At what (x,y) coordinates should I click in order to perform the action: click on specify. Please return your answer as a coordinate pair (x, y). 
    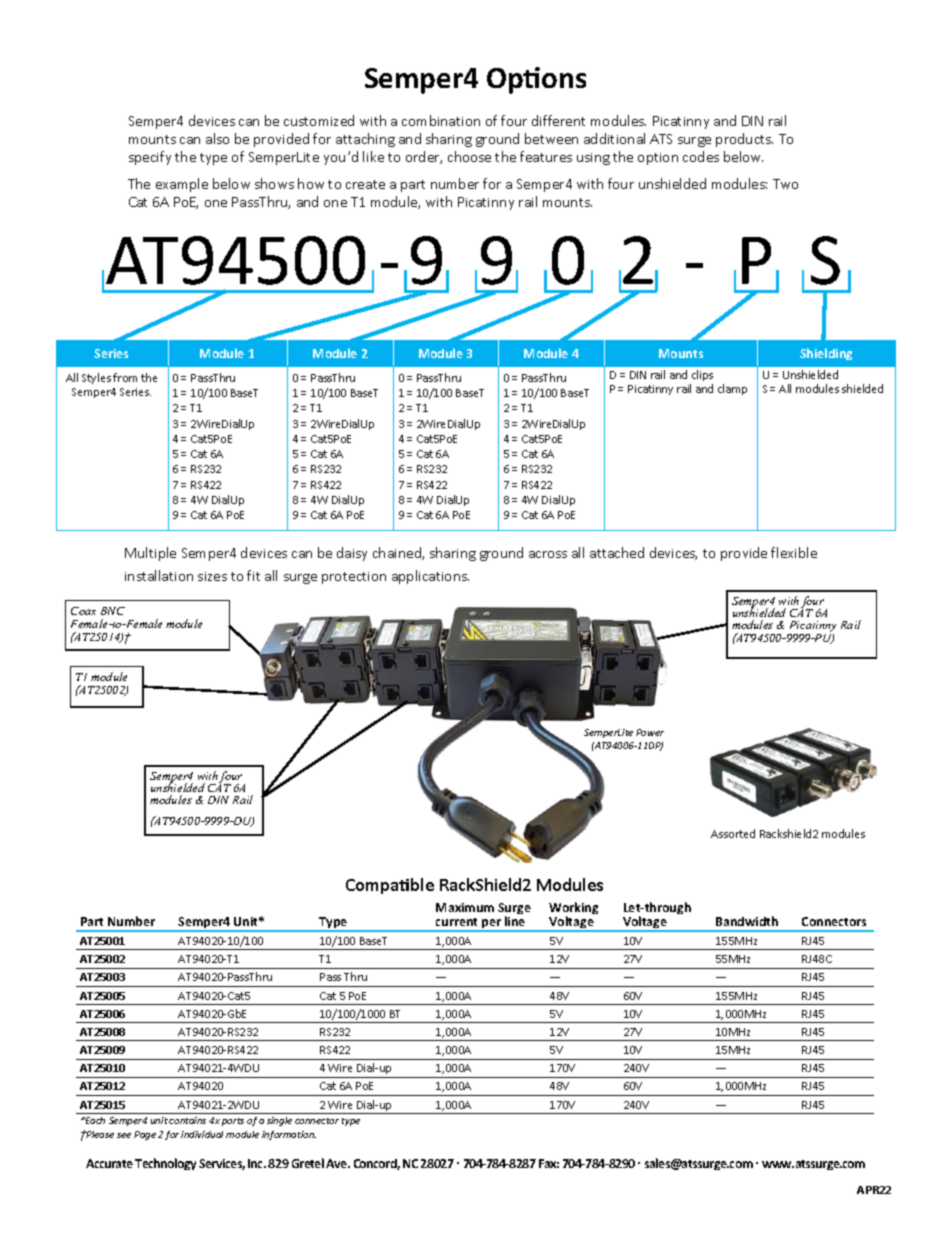
    Looking at the image, I should click on (150, 158).
